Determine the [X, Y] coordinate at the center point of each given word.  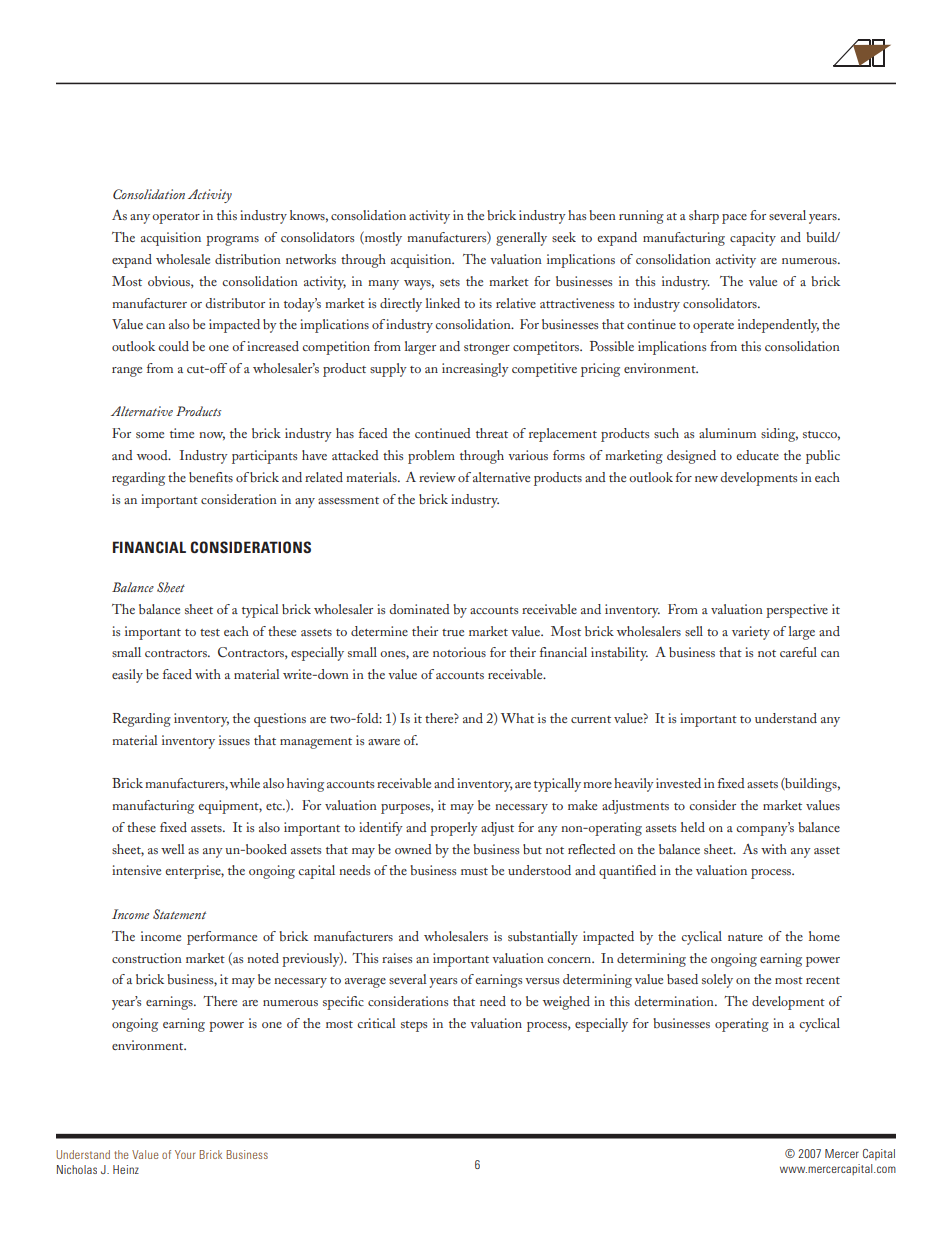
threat [492, 433]
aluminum [727, 433]
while [245, 783]
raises [397, 958]
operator [176, 218]
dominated [419, 609]
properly [454, 829]
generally [521, 239]
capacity [753, 239]
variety [751, 633]
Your [185, 1154]
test [210, 632]
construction [147, 958]
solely [717, 981]
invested [678, 783]
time [182, 433]
